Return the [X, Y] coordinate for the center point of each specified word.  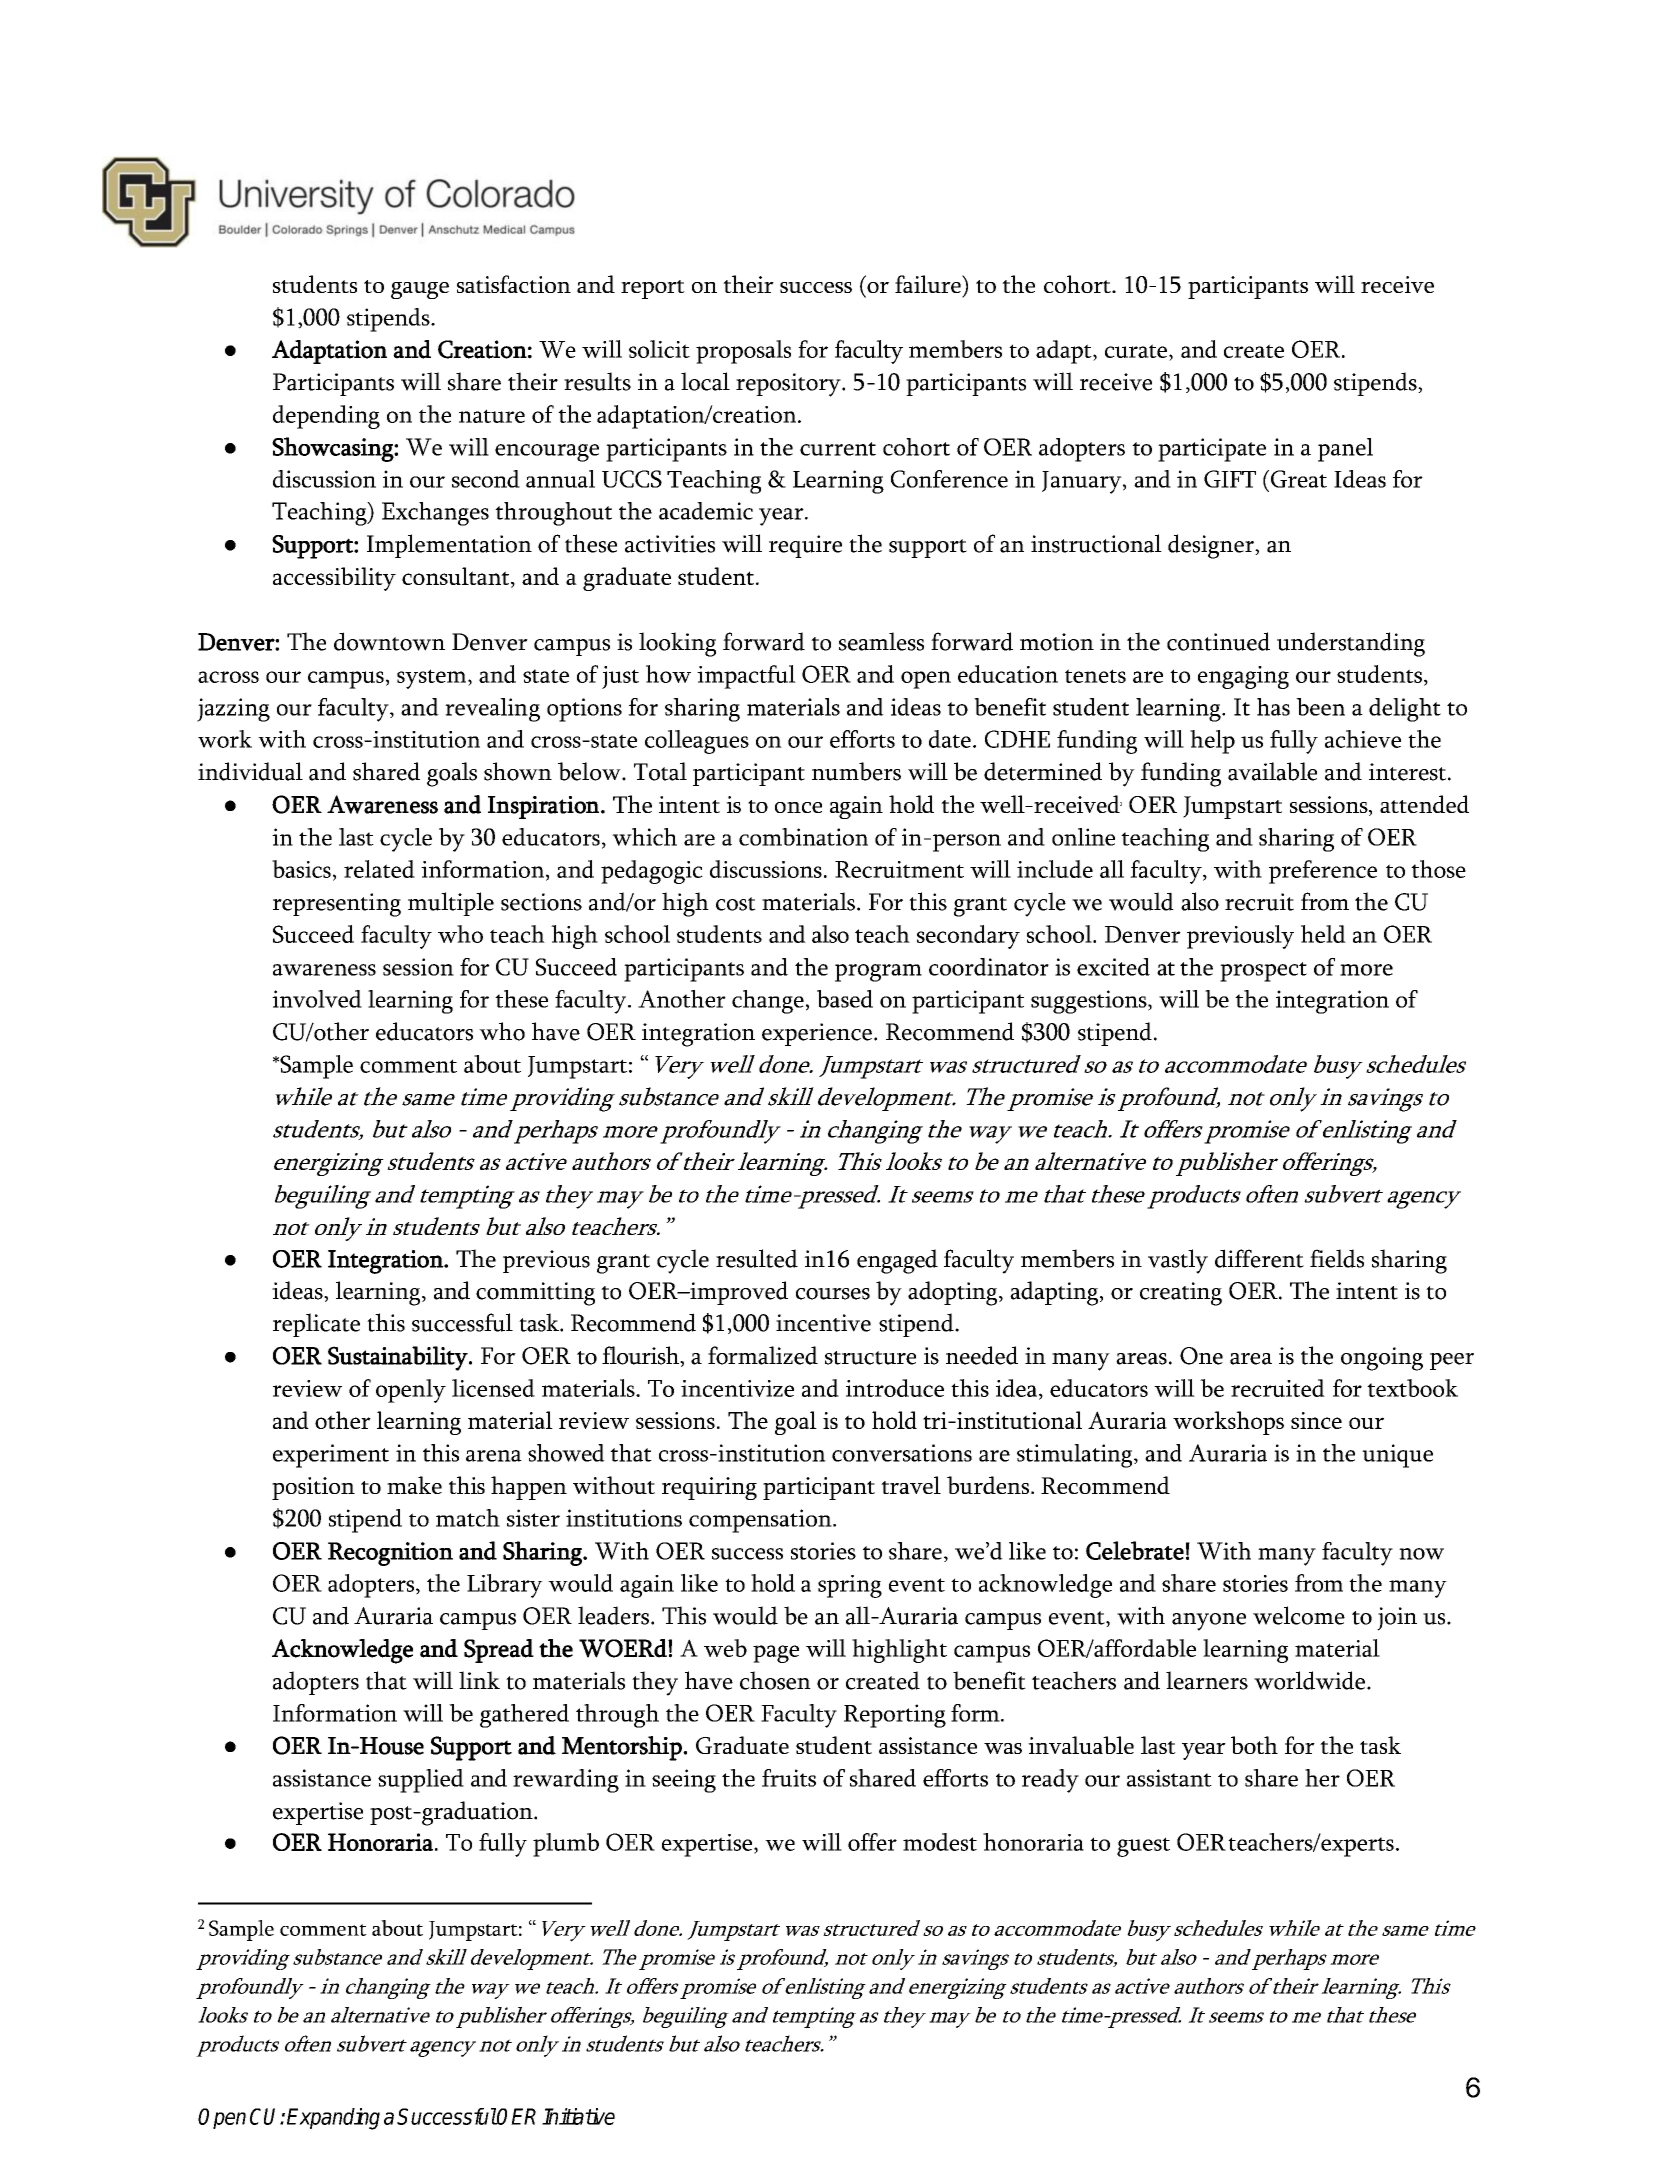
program [878, 973]
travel [911, 1485]
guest [1143, 1847]
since [1316, 1420]
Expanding [333, 2119]
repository [789, 385]
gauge [420, 290]
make [414, 1485]
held [1323, 934]
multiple [451, 904]
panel [1345, 450]
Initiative [578, 2116]
